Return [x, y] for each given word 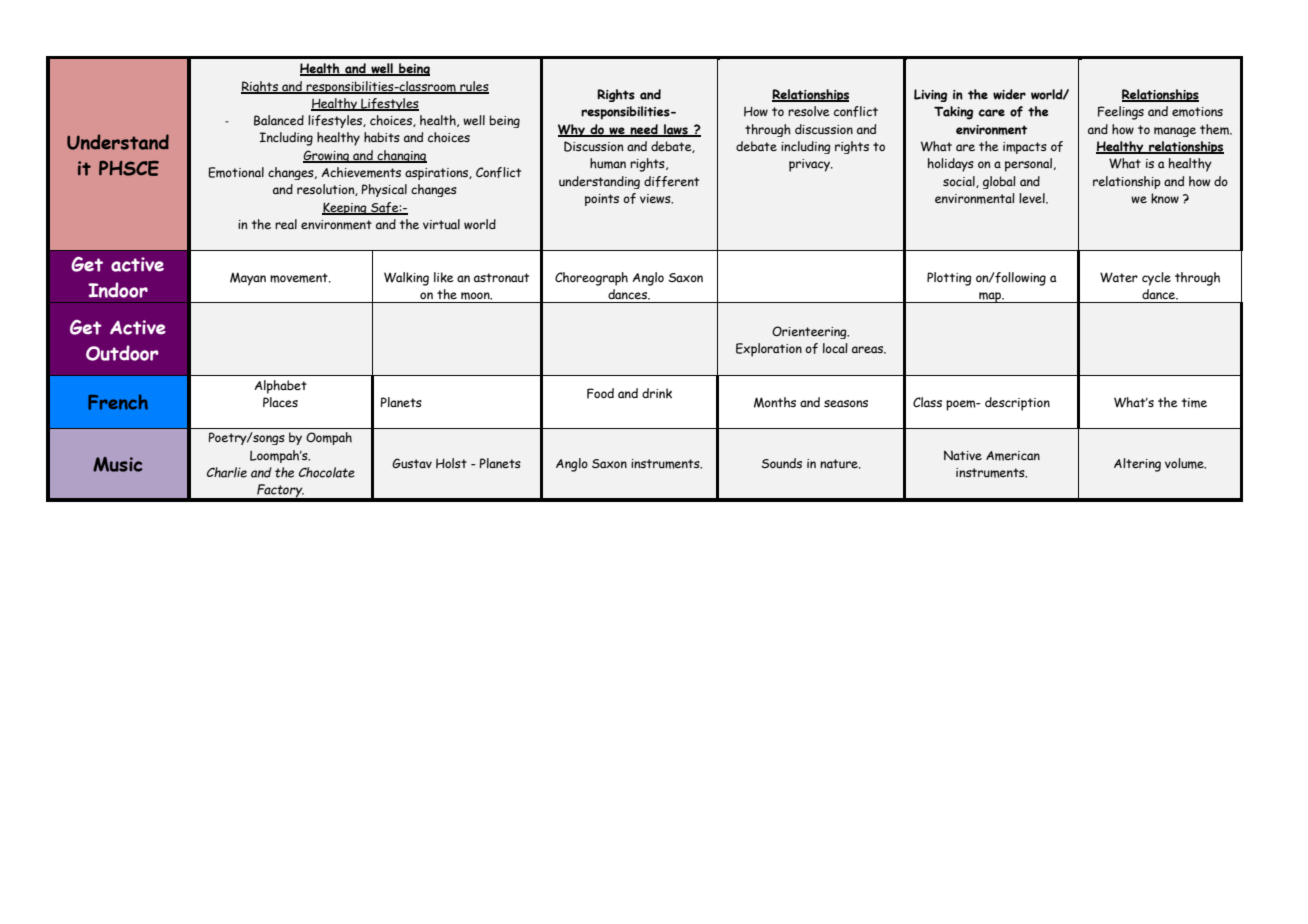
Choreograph [591, 279]
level [1033, 198]
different [671, 181]
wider [1009, 94]
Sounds [781, 463]
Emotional [236, 172]
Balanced [279, 120]
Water [1119, 277]
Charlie [227, 472]
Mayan [248, 279]
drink [657, 393]
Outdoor [122, 353]
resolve [809, 111]
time [1194, 403]
